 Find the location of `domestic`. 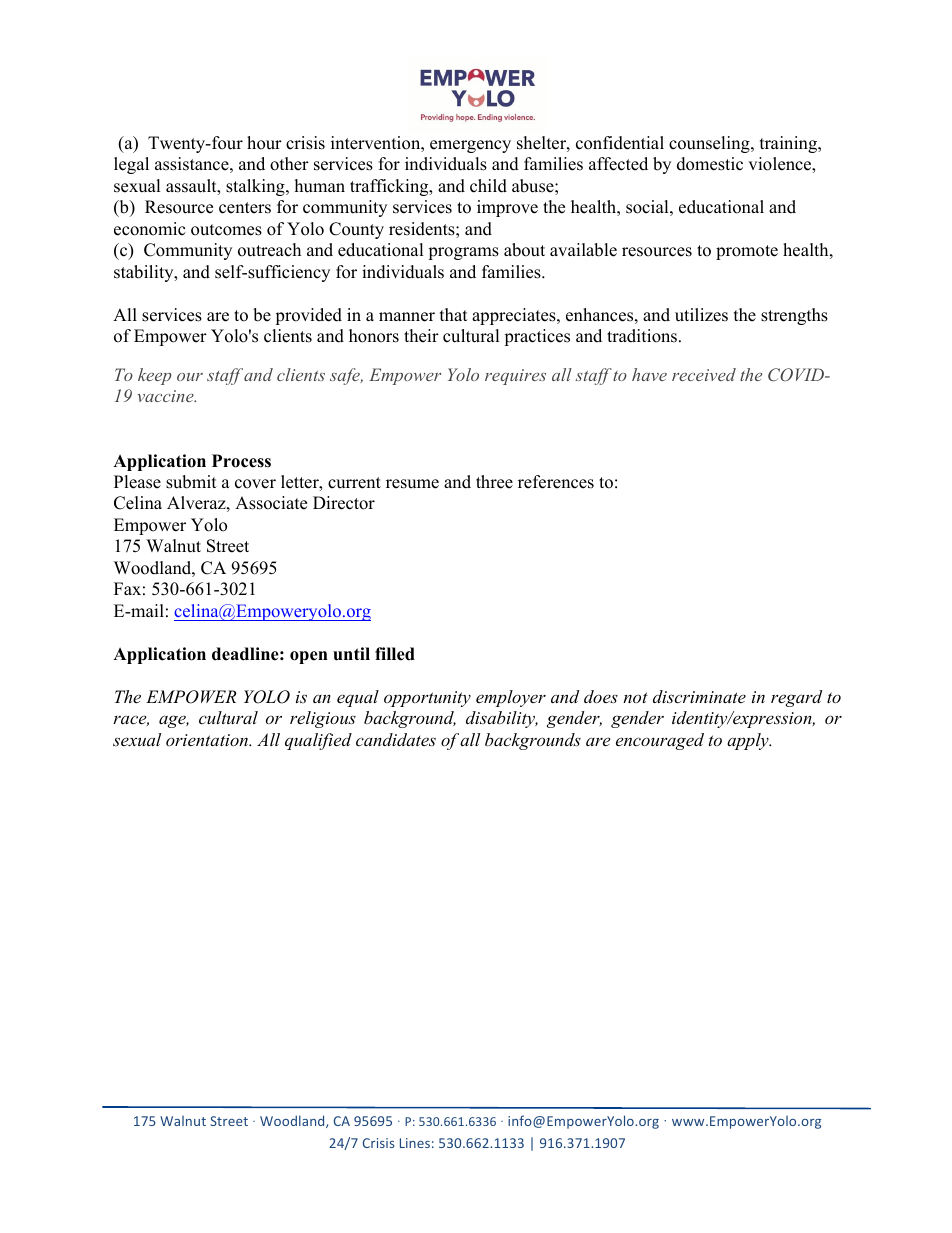

domestic is located at coordinates (710, 164).
